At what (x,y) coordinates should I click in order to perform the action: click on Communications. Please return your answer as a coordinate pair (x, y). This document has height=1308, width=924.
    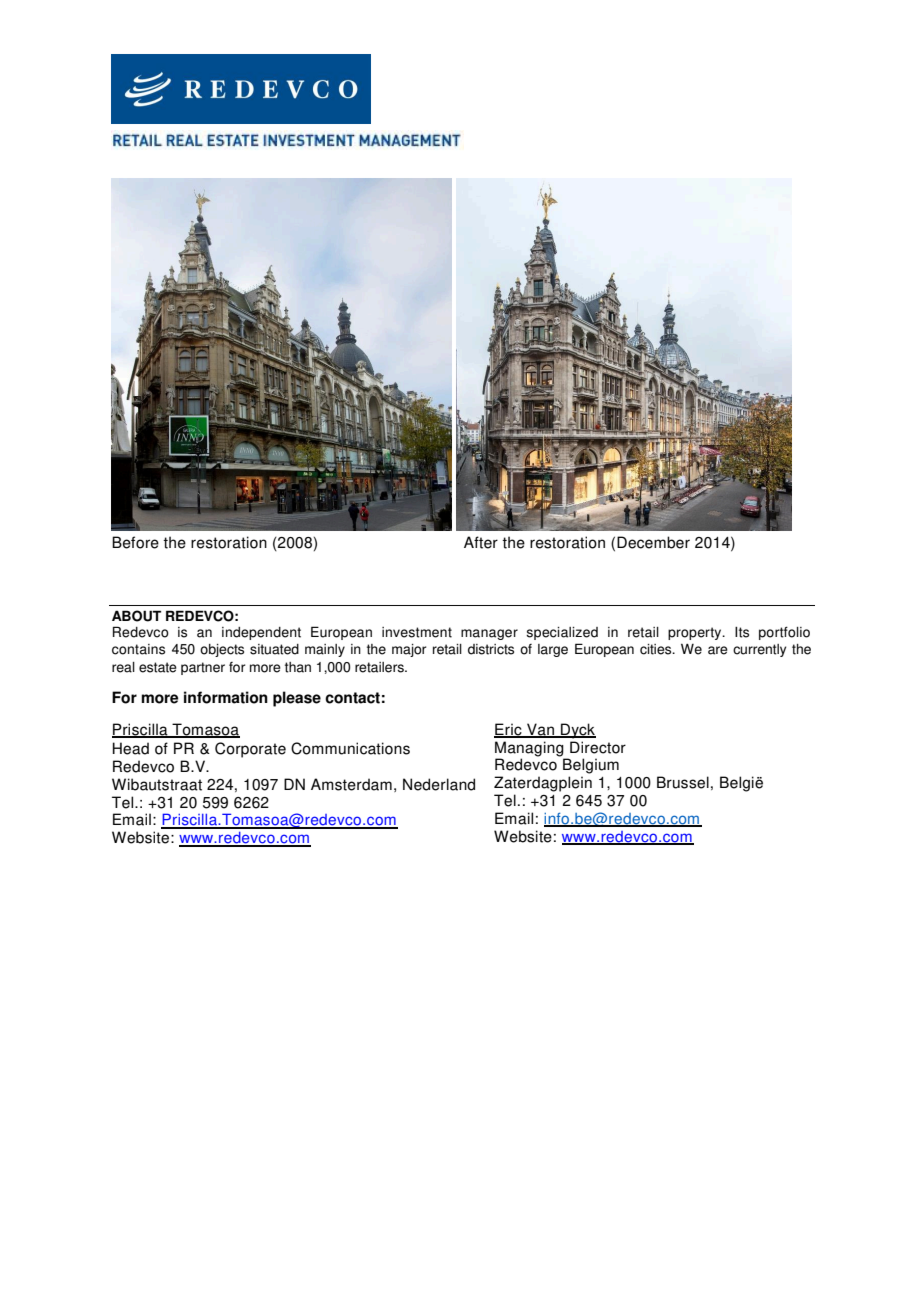
    Looking at the image, I should click on (350, 748).
